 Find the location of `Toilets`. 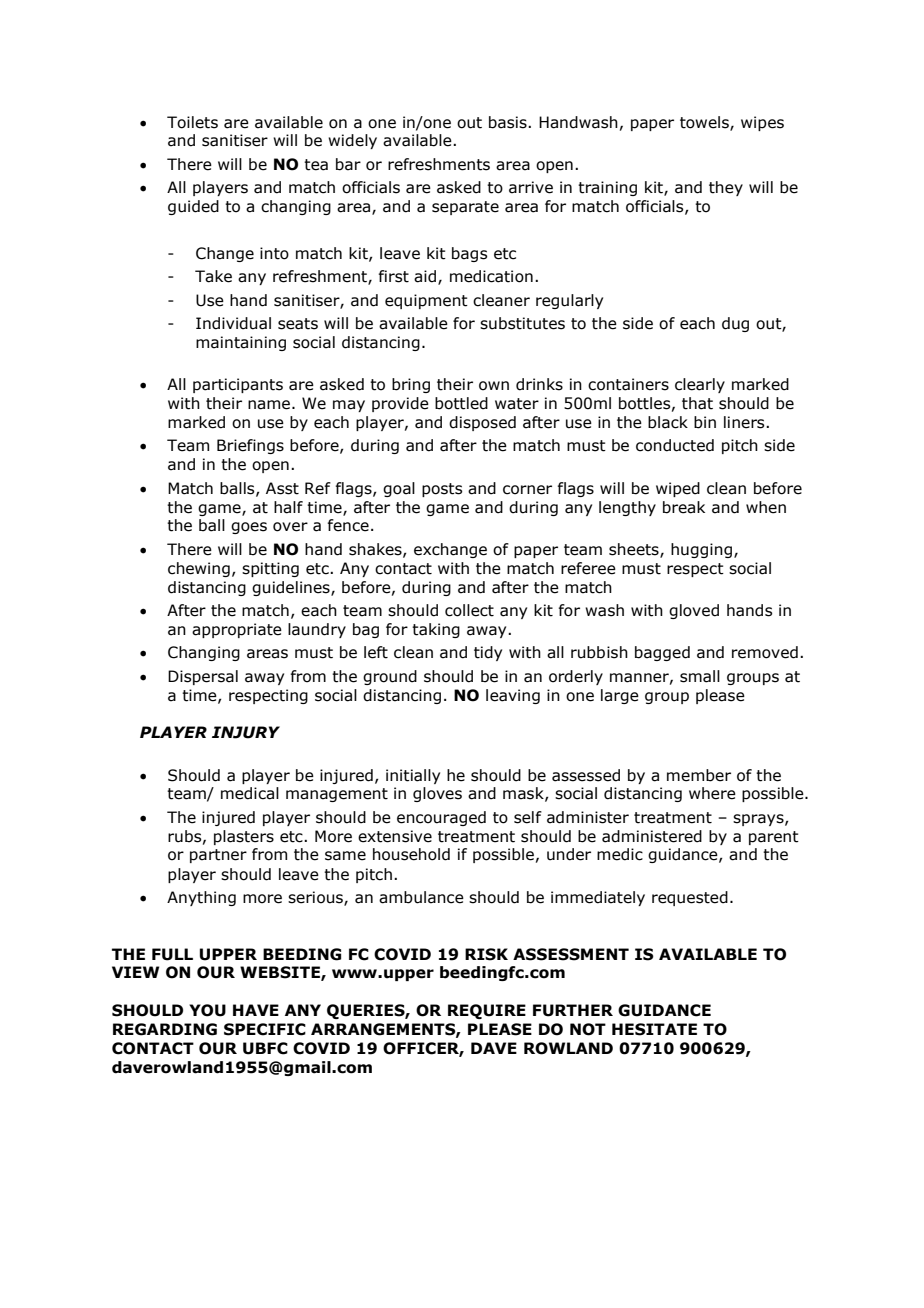

Toilets is located at coordinates (192, 122).
